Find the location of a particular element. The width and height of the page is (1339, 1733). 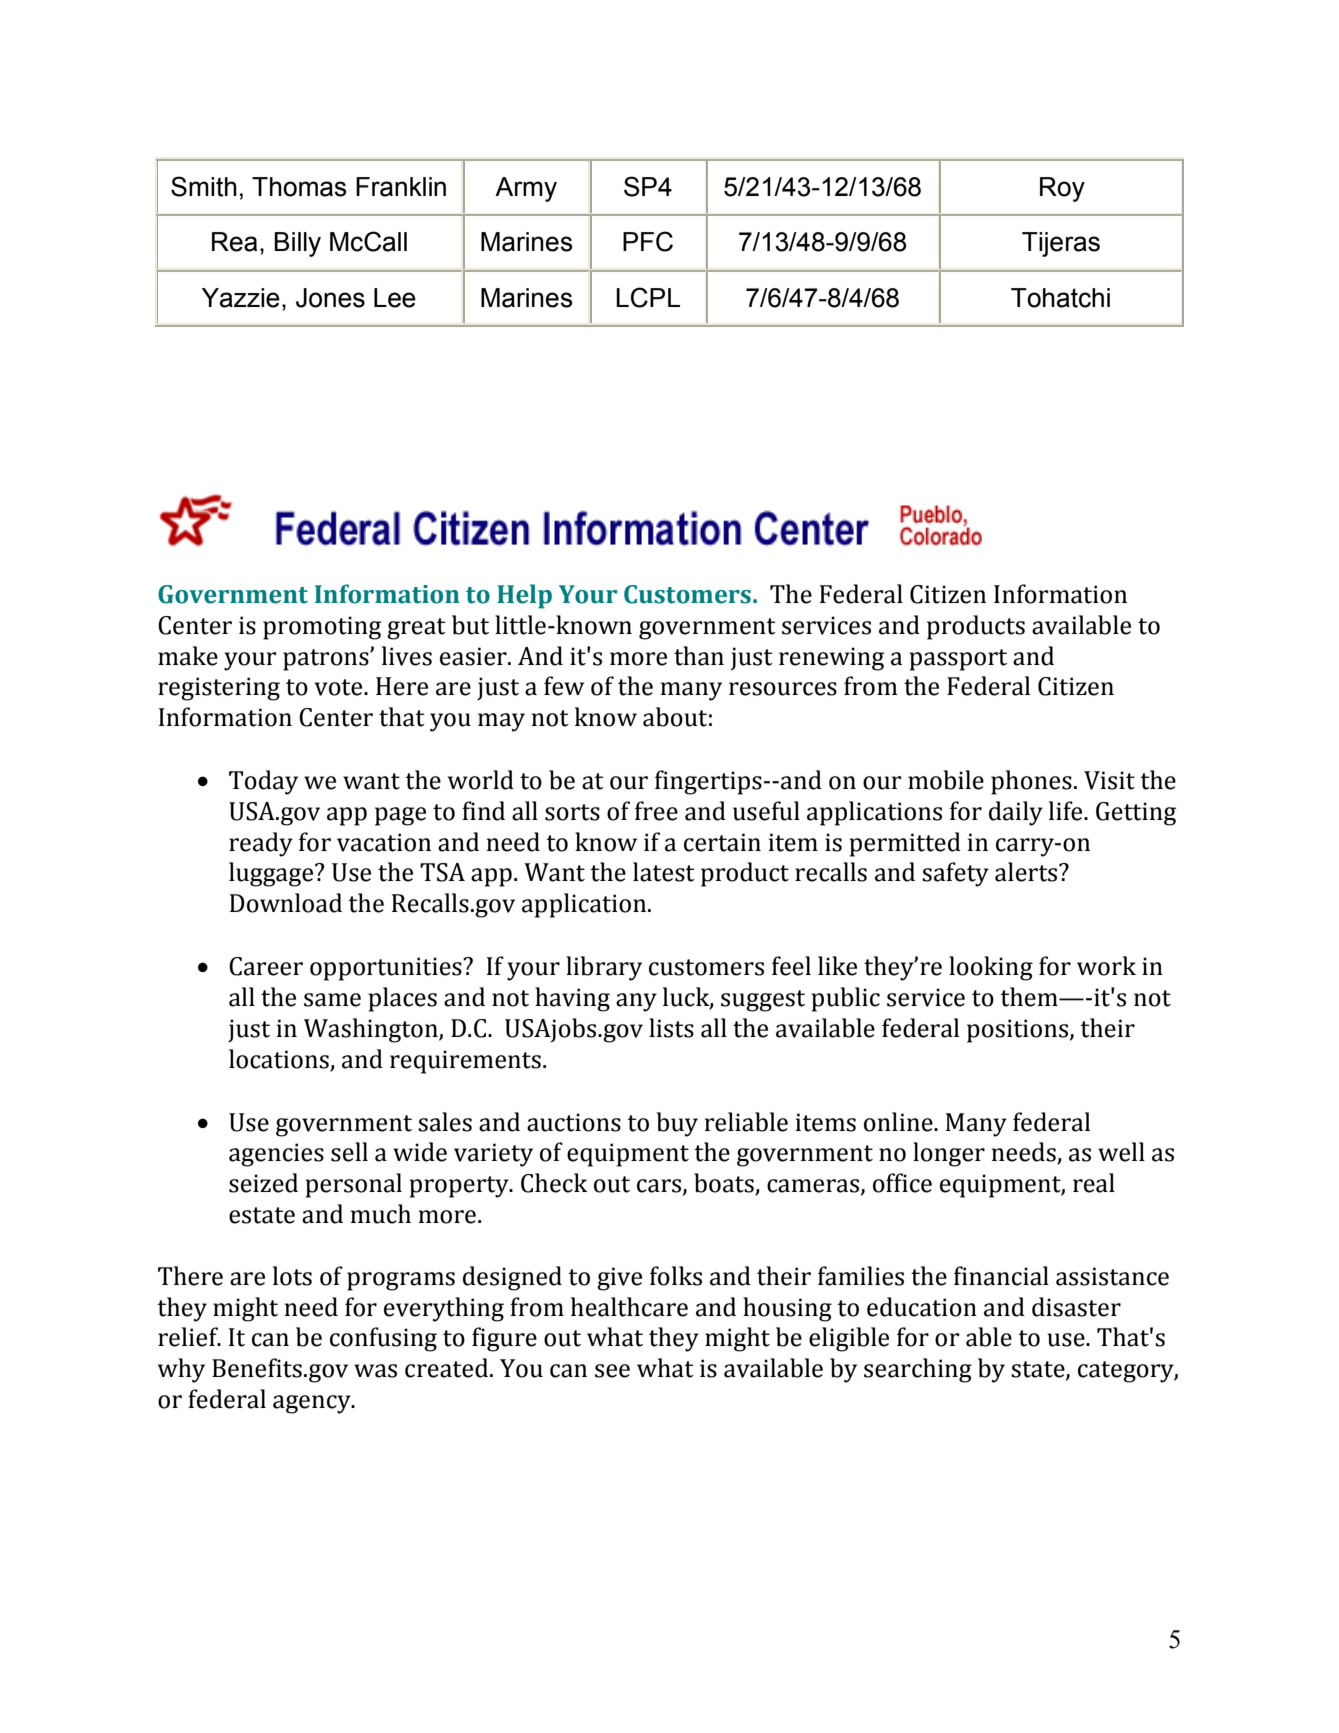

PFC is located at coordinates (648, 241).
